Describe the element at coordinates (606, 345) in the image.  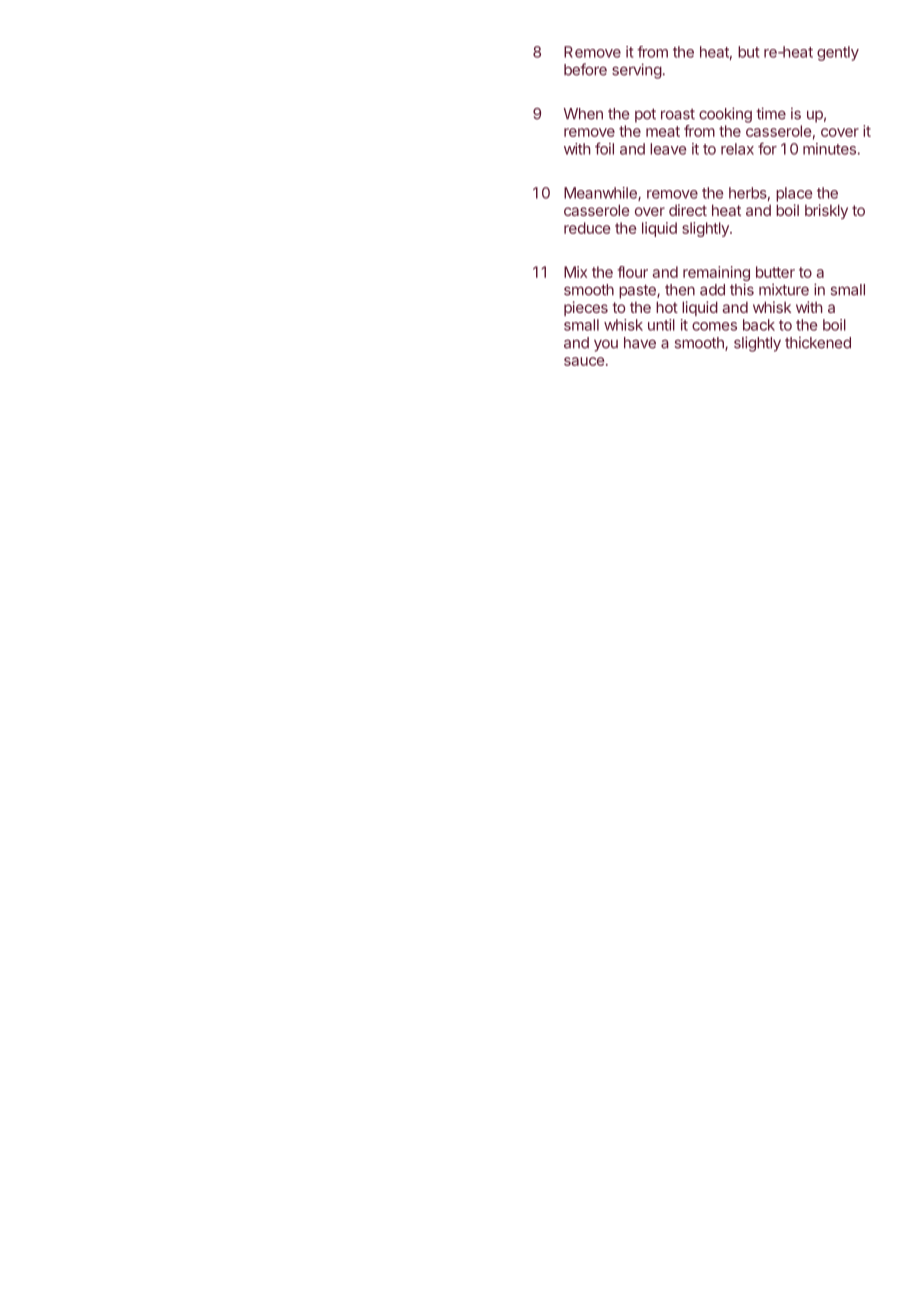
I see `you` at that location.
